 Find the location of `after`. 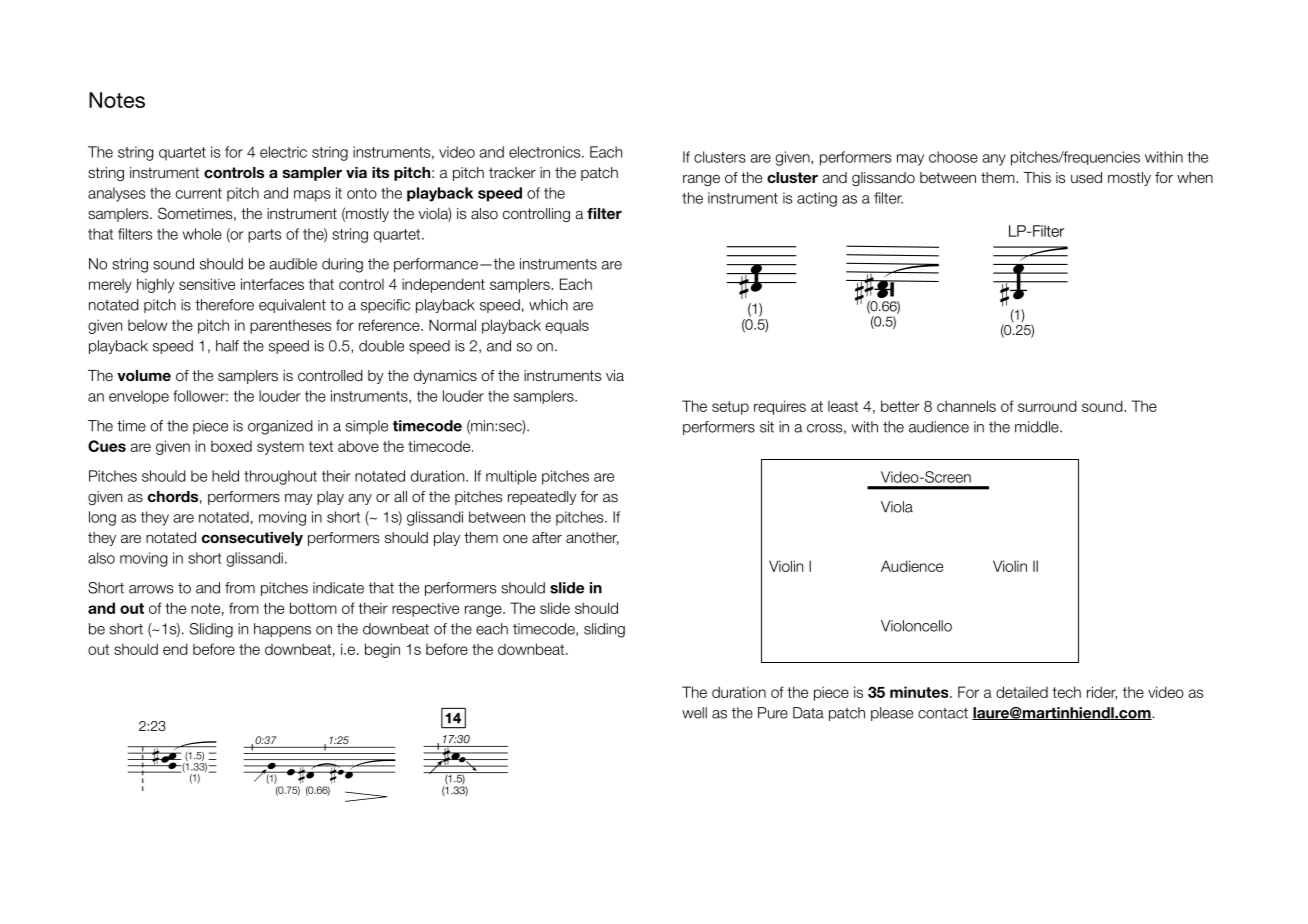

after is located at coordinates (547, 537).
